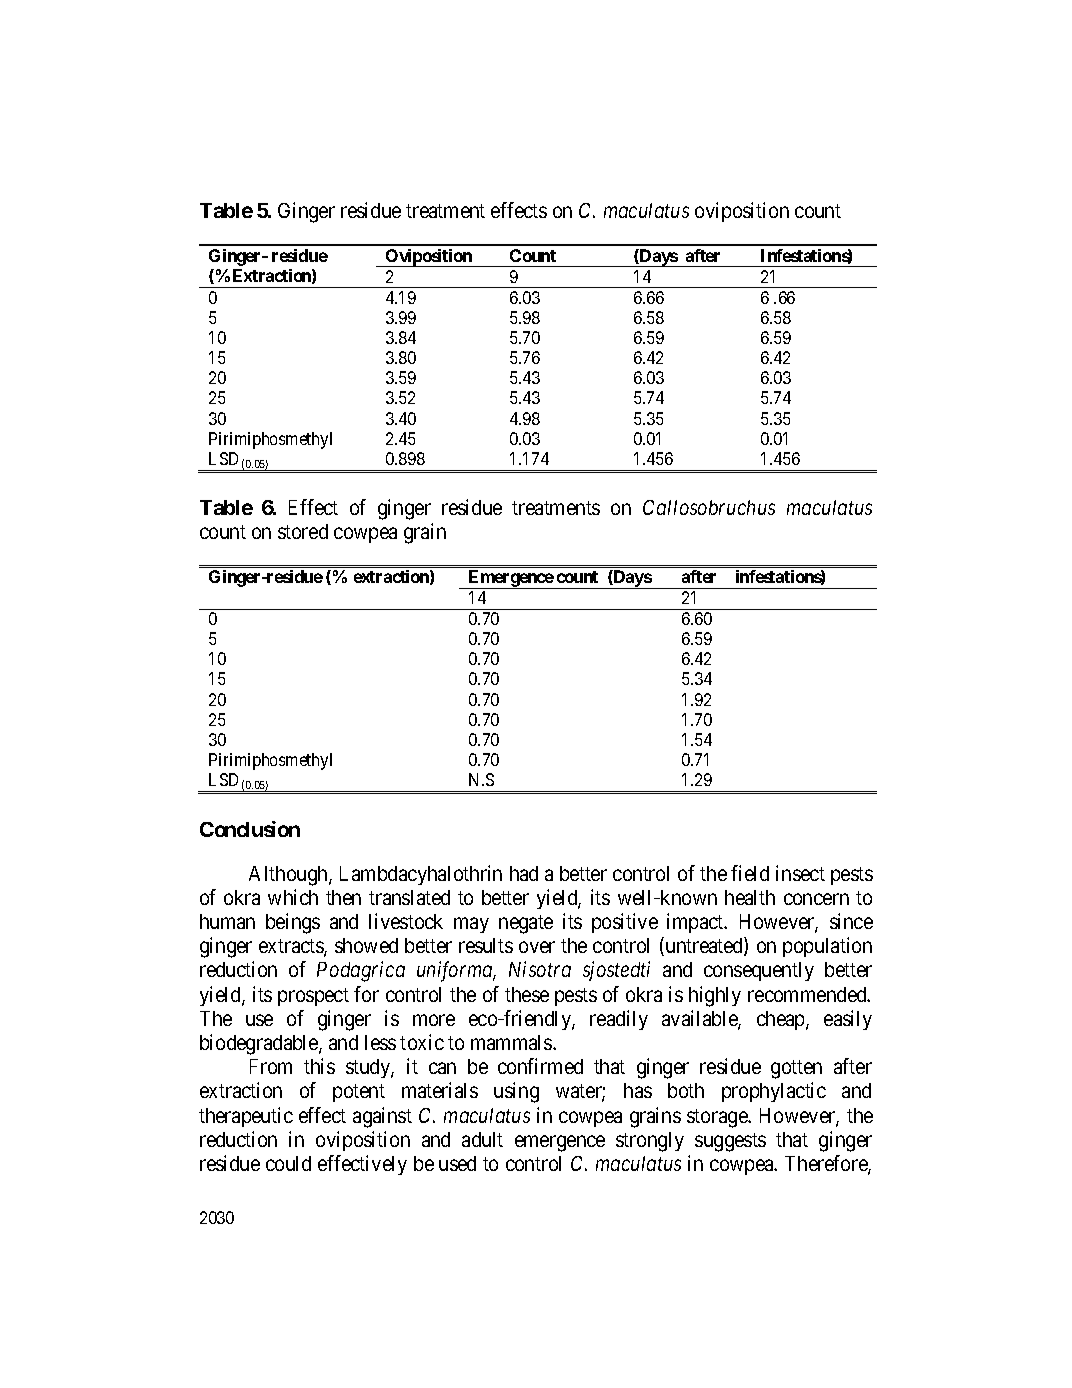 The image size is (1072, 1388). I want to click on health, so click(750, 897).
